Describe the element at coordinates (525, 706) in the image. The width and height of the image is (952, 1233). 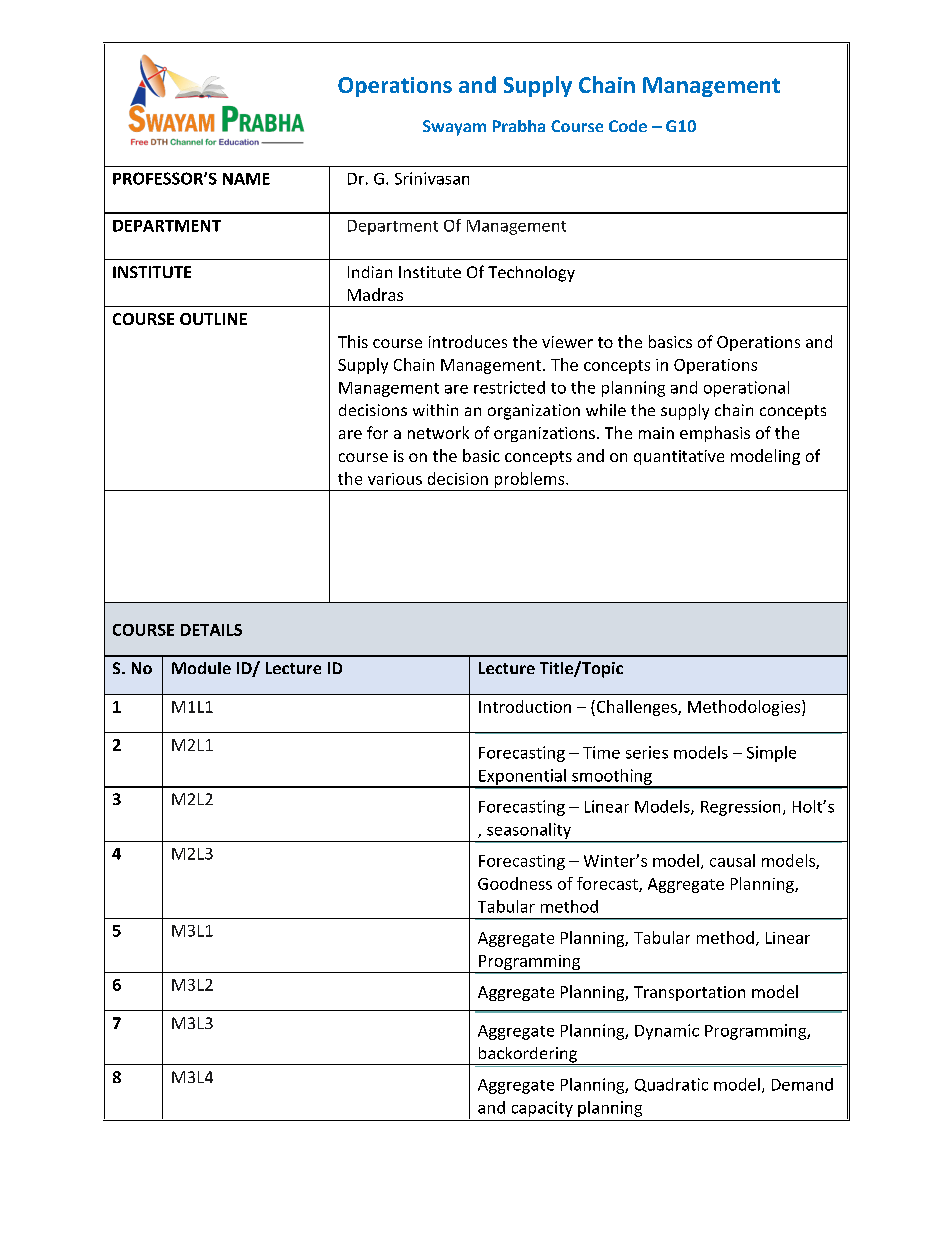
I see `Introduction` at that location.
